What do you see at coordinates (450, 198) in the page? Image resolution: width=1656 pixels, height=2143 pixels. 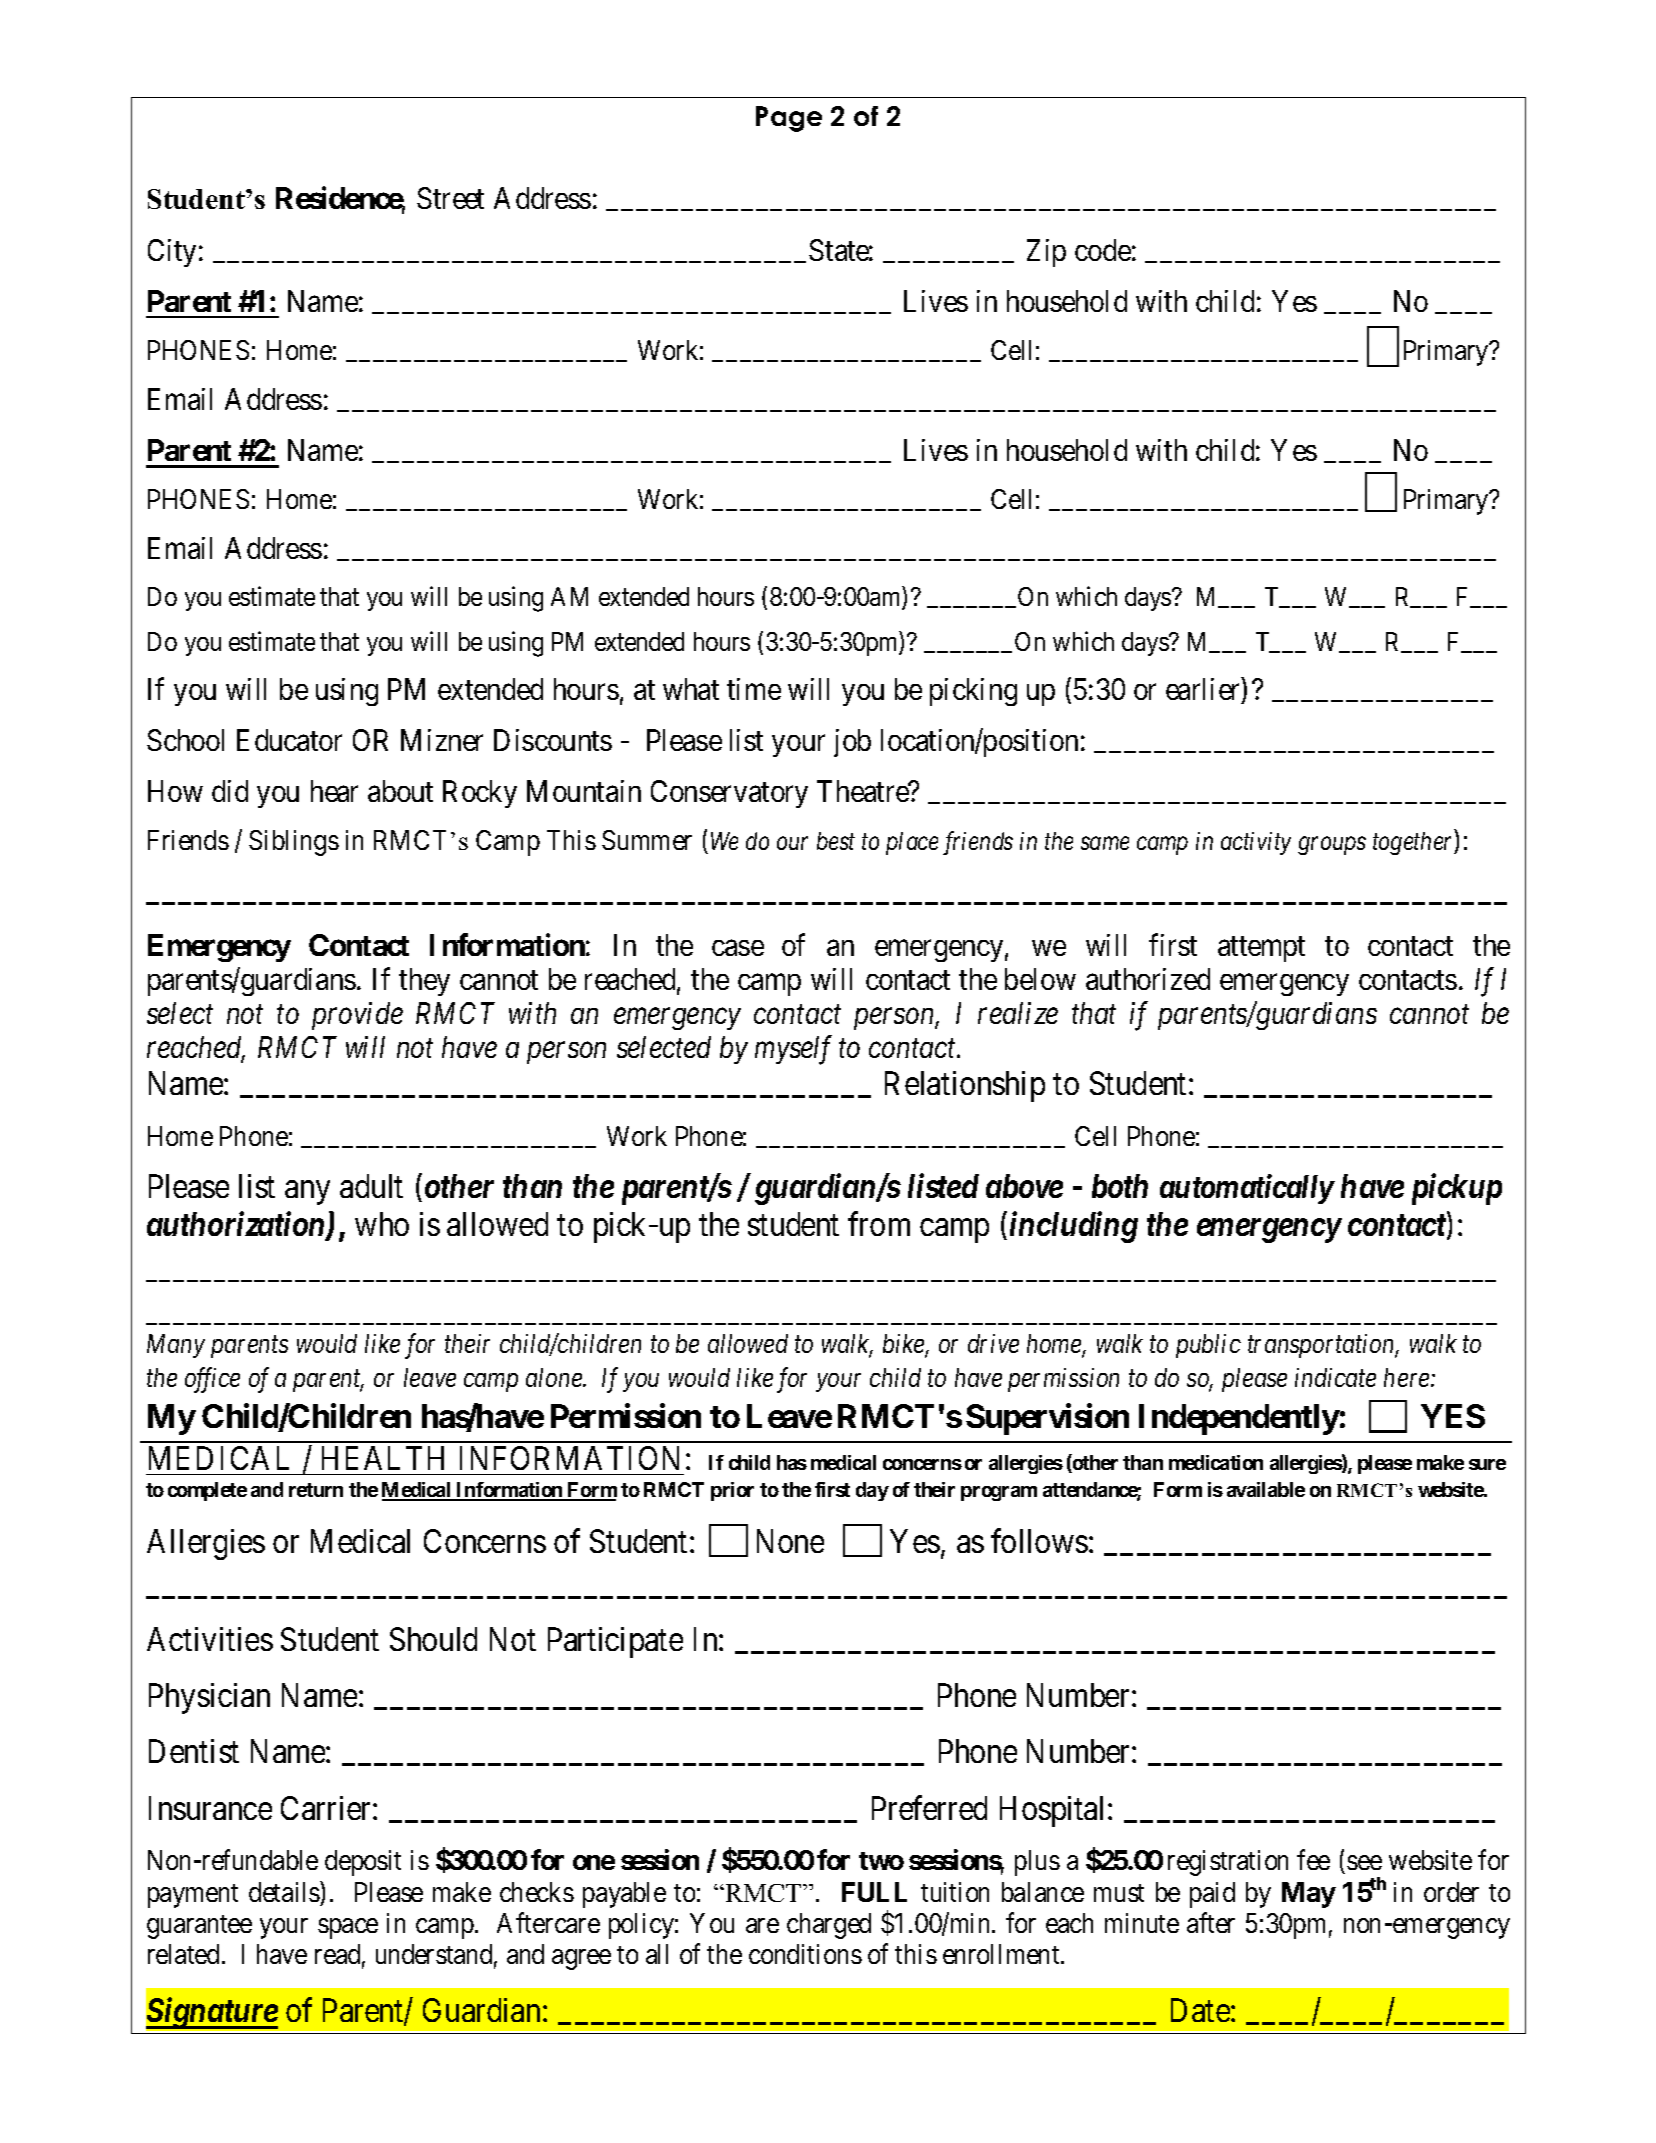 I see `Street` at bounding box center [450, 198].
